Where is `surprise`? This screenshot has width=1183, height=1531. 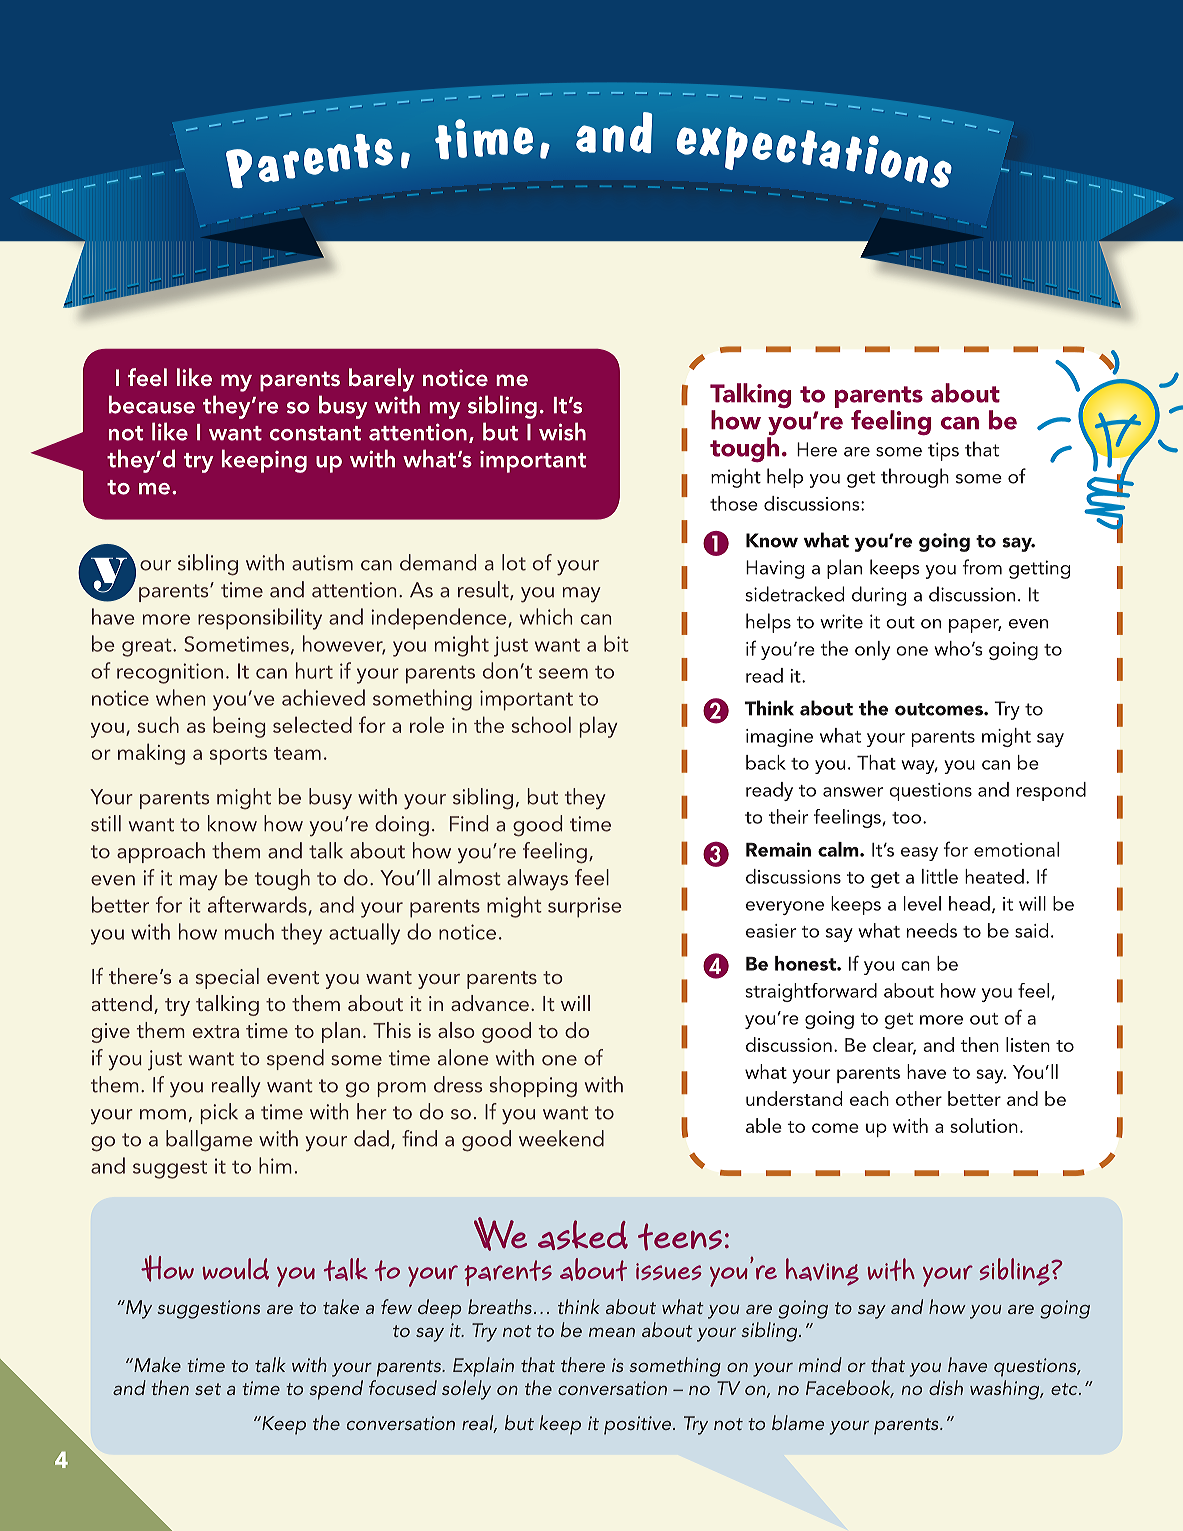
surprise is located at coordinates (585, 907).
